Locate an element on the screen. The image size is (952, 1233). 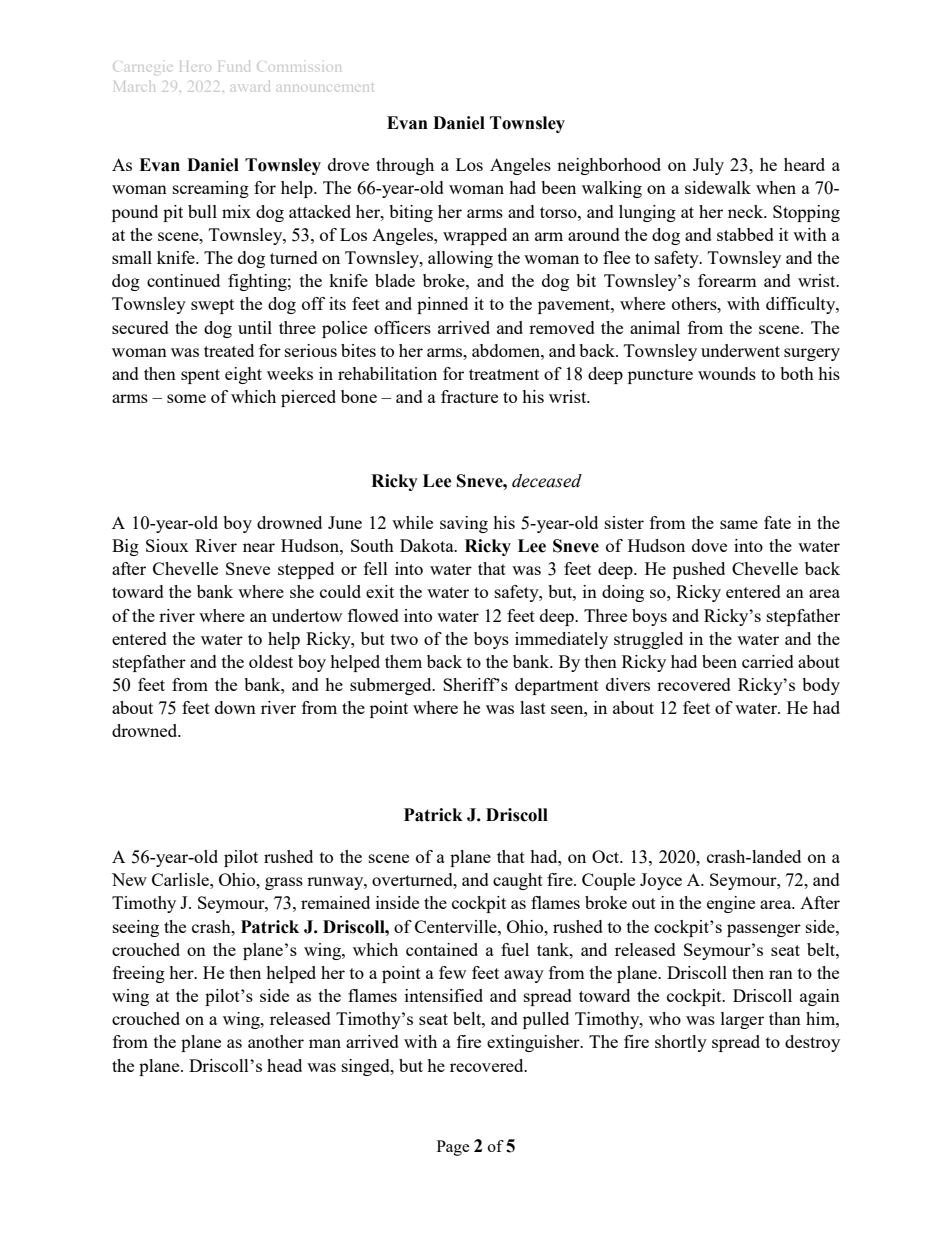
two is located at coordinates (404, 639).
